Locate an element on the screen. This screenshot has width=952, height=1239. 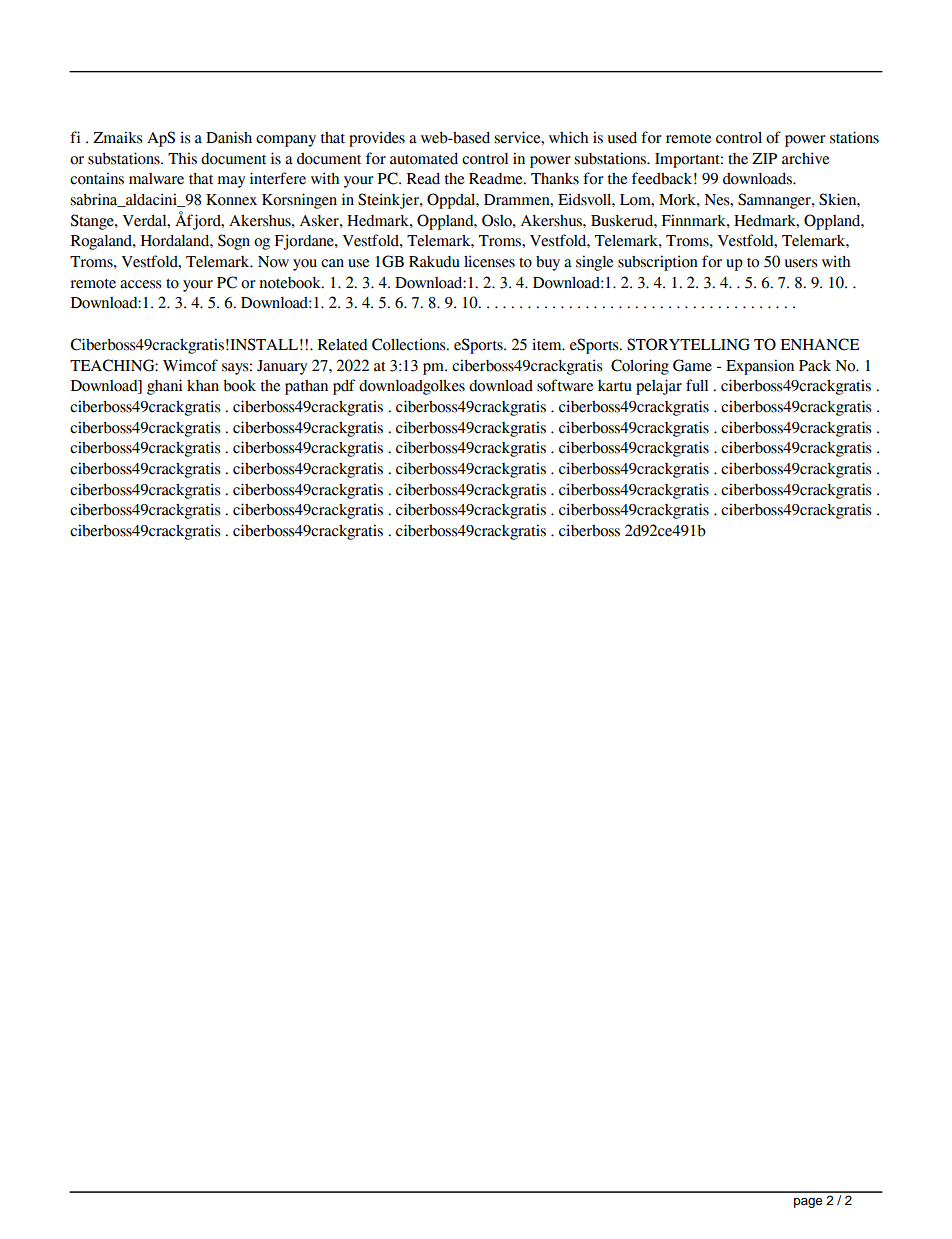
This is located at coordinates (182, 158).
